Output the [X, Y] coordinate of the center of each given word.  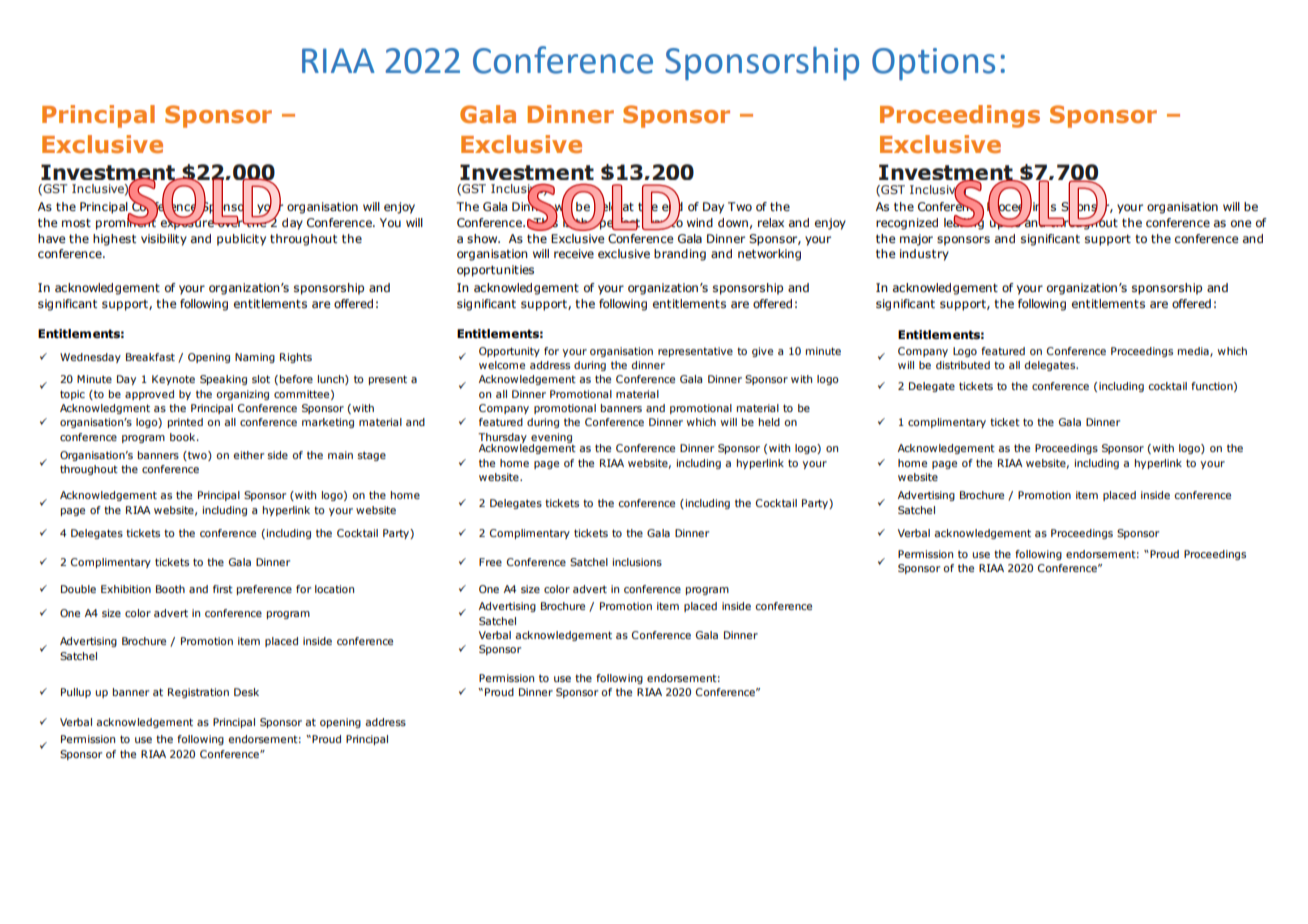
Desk [246, 692]
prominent [126, 223]
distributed [963, 365]
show [483, 238]
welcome [502, 365]
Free [490, 562]
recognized [907, 224]
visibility [164, 240]
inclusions [637, 562]
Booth [170, 589]
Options [933, 64]
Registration [198, 693]
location [334, 589]
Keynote [173, 380]
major [916, 240]
